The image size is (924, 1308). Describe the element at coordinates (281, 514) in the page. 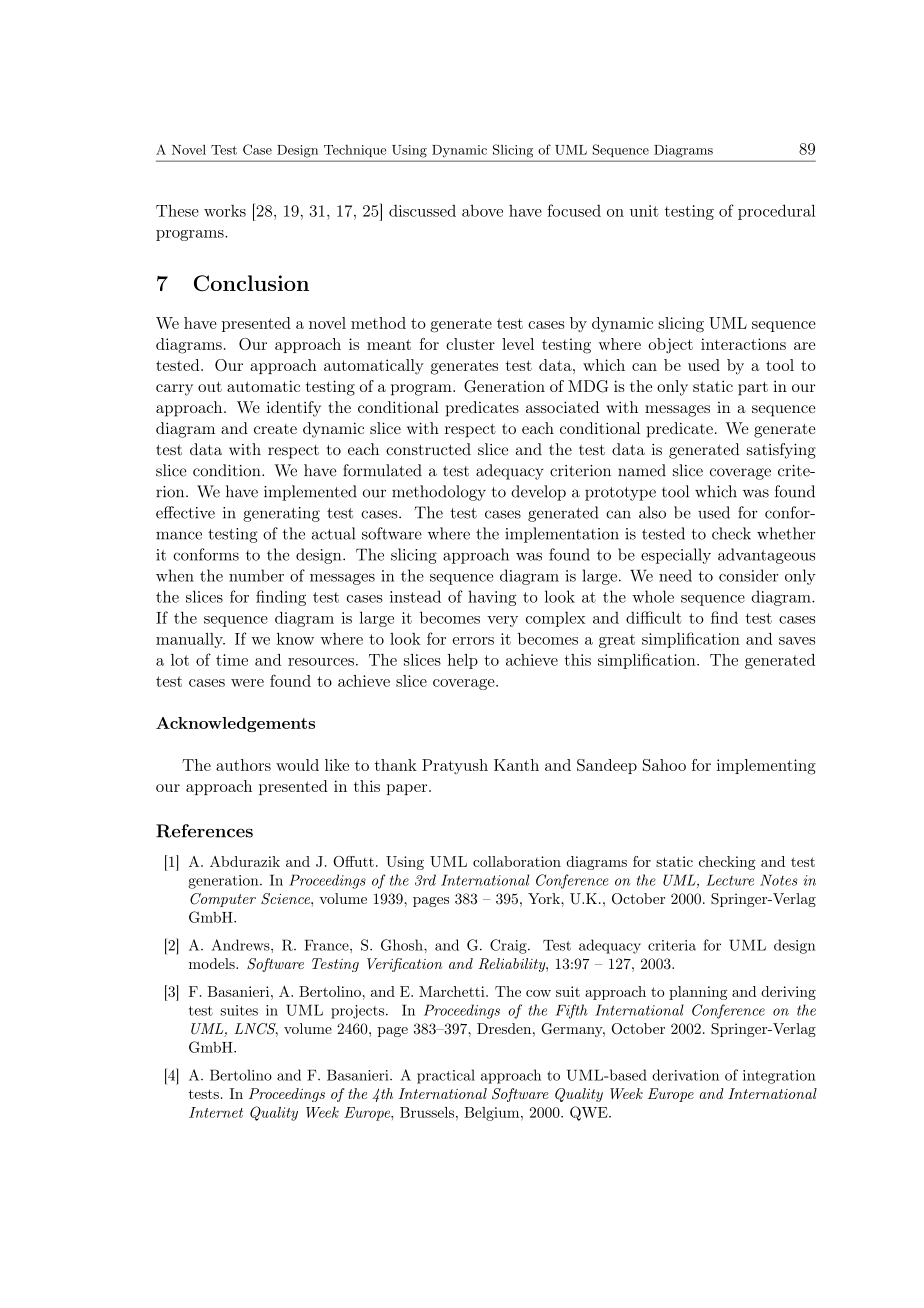

I see `generating` at that location.
